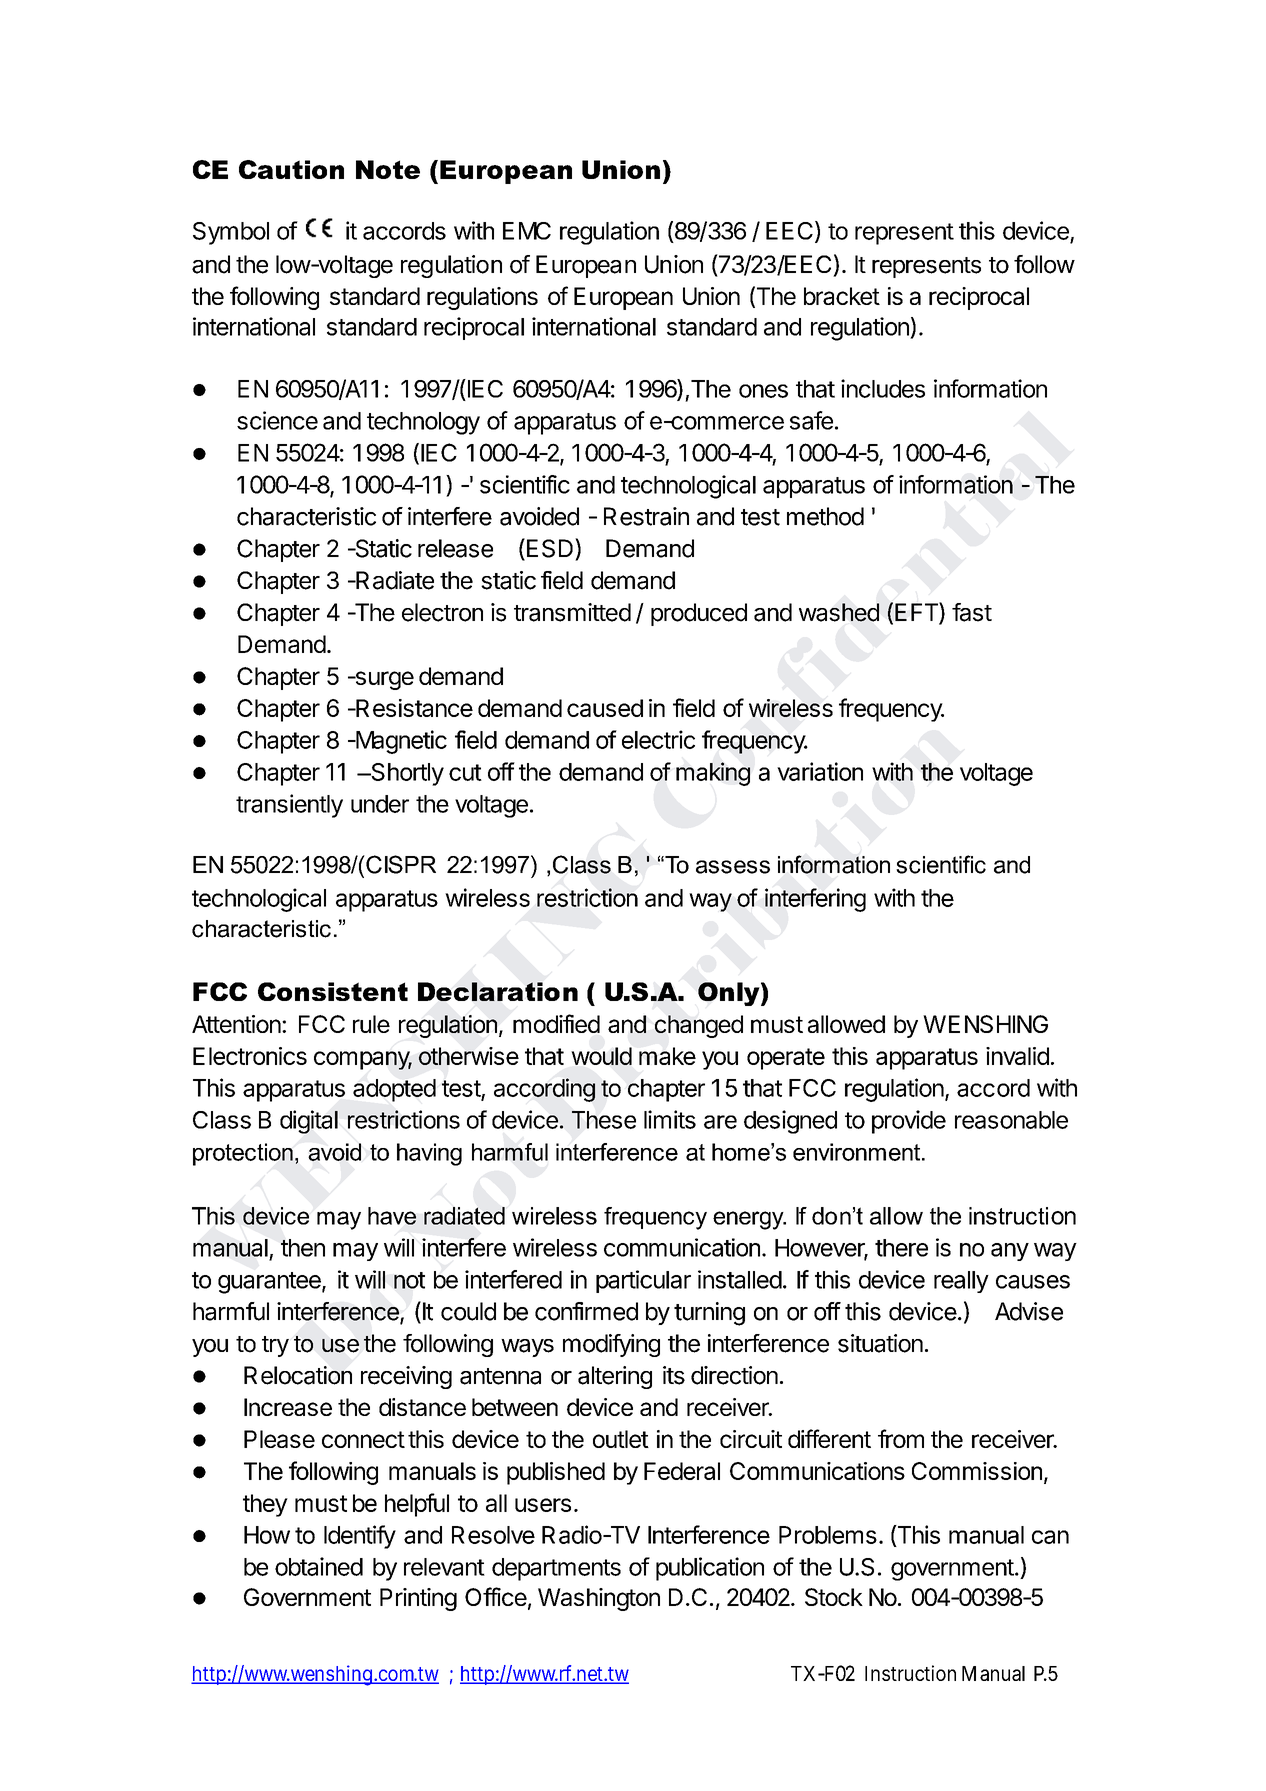 The image size is (1266, 1791). Describe the element at coordinates (883, 388) in the document. I see `includes` at that location.
